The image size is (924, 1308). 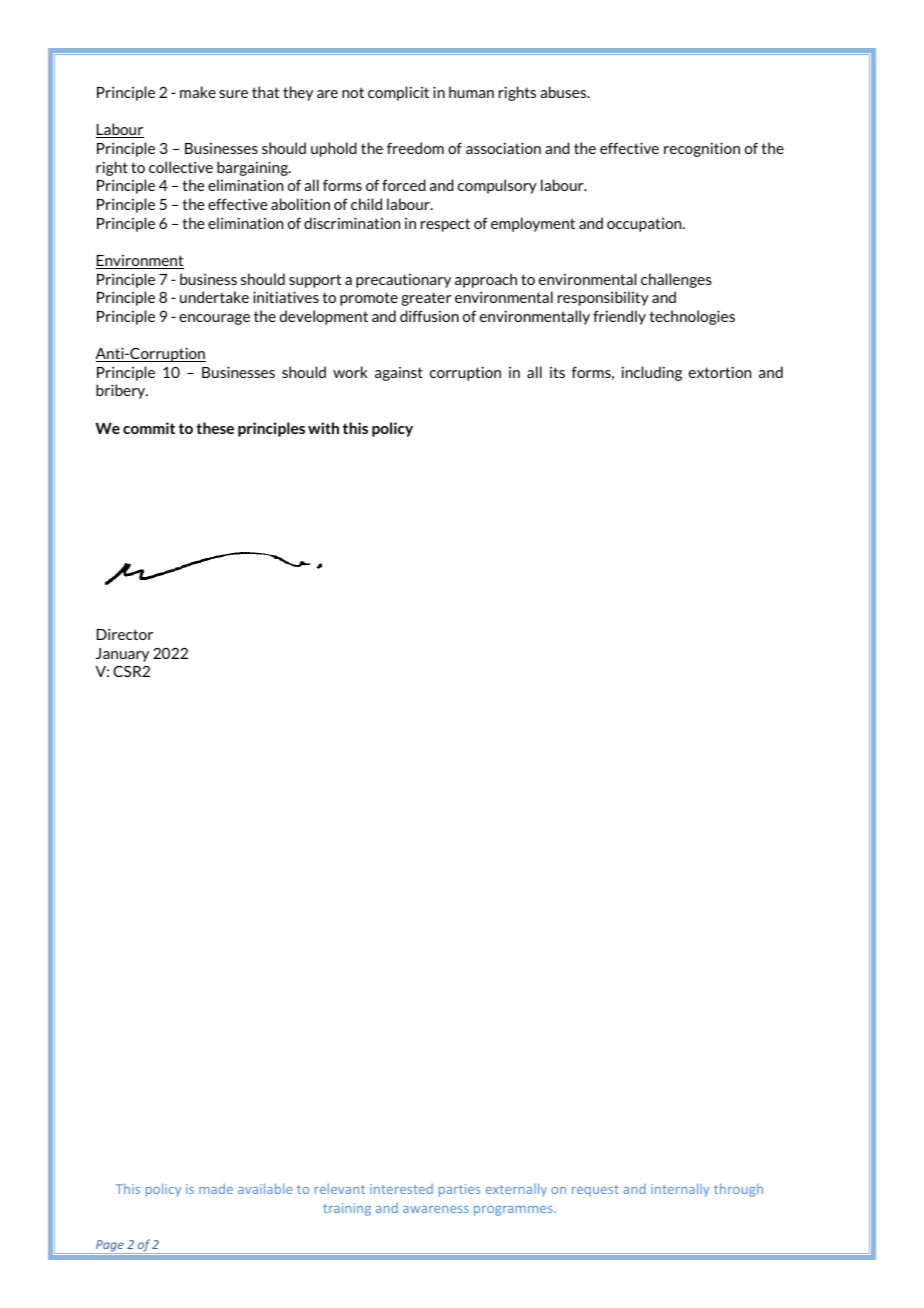 What do you see at coordinates (122, 655) in the screenshot?
I see `January` at bounding box center [122, 655].
